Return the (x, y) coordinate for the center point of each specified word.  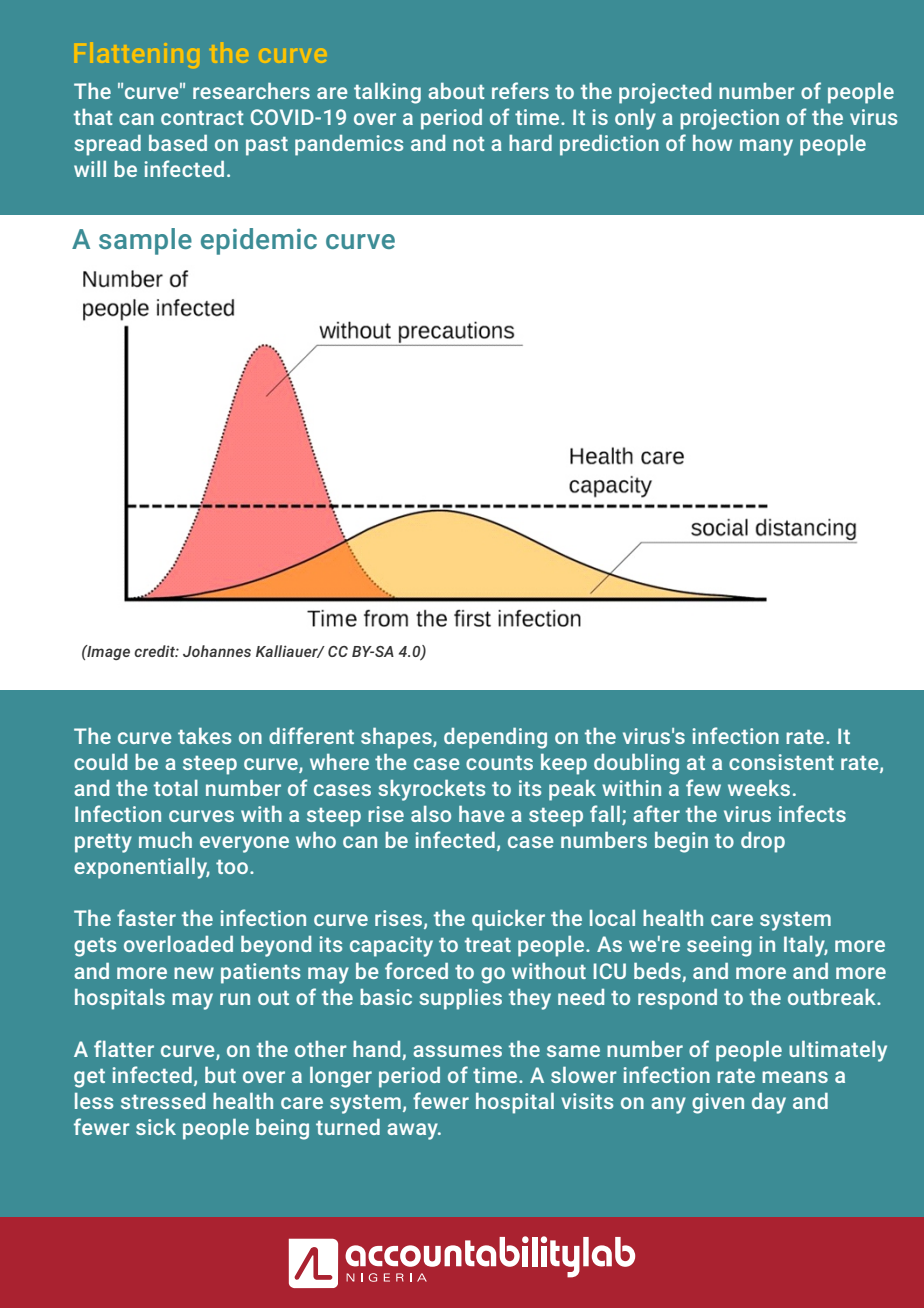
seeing (719, 946)
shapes (397, 738)
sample (145, 241)
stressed (163, 1101)
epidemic (259, 241)
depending (495, 738)
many (766, 147)
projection (729, 119)
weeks (759, 788)
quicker (508, 920)
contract (202, 118)
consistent (781, 762)
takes (204, 736)
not (469, 144)
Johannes (217, 651)
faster (146, 917)
